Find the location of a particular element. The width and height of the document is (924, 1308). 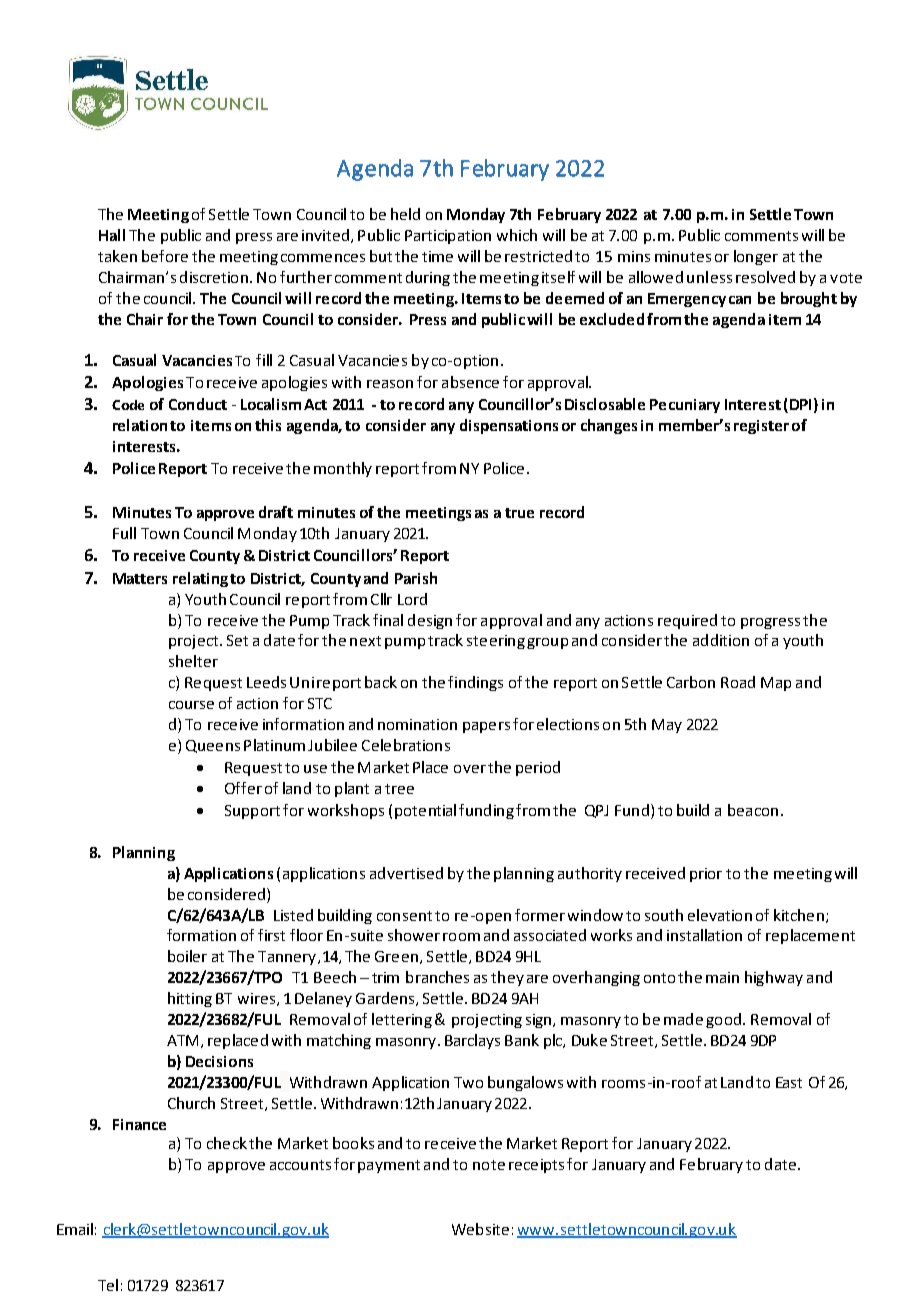

addition is located at coordinates (721, 640).
